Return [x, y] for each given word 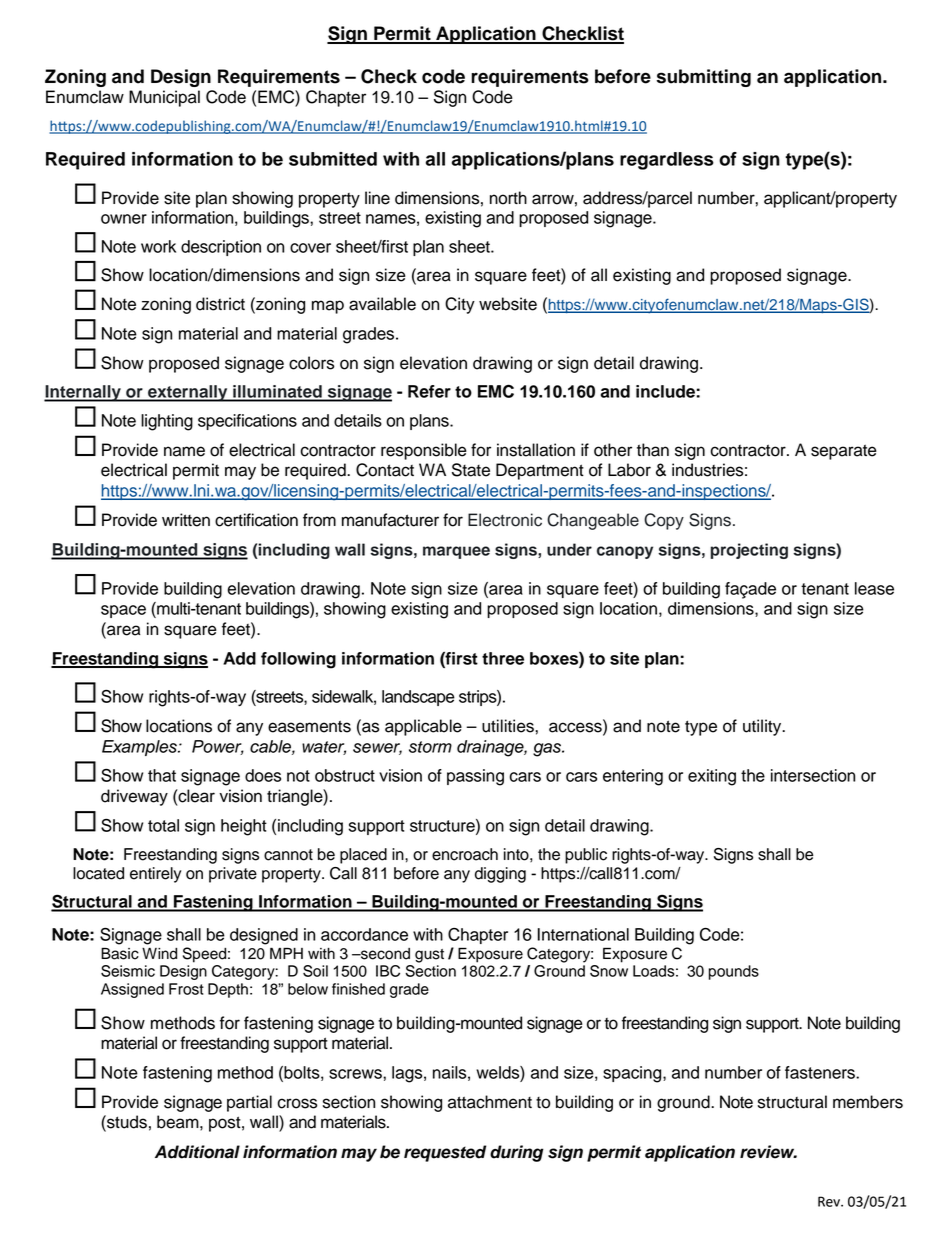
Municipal [164, 98]
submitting [703, 78]
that [162, 775]
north [508, 198]
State [471, 470]
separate [844, 452]
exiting [712, 777]
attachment [490, 1102]
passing [475, 777]
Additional [197, 1152]
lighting [167, 422]
